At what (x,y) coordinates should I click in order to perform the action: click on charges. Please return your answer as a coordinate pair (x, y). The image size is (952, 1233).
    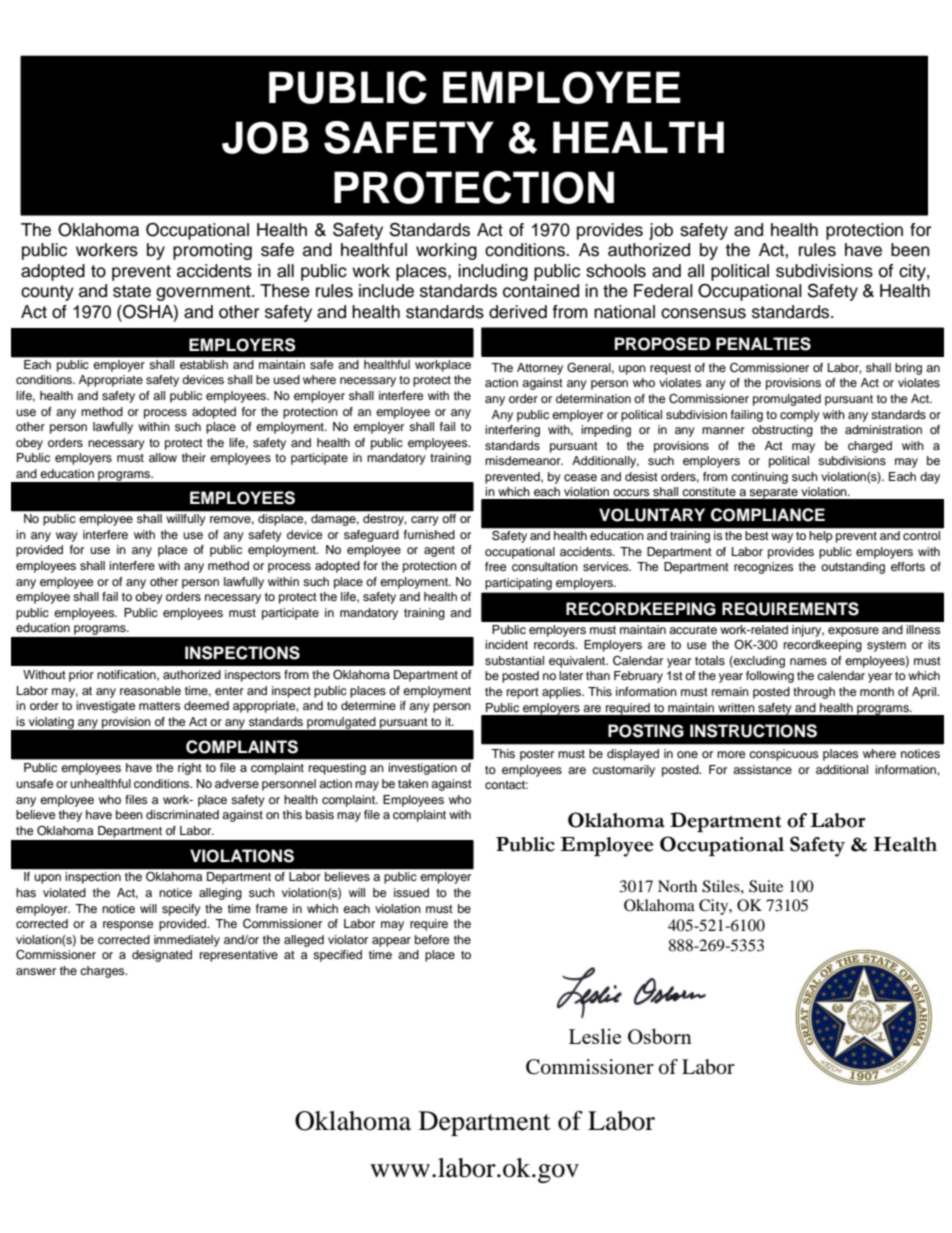
    Looking at the image, I should click on (103, 972).
